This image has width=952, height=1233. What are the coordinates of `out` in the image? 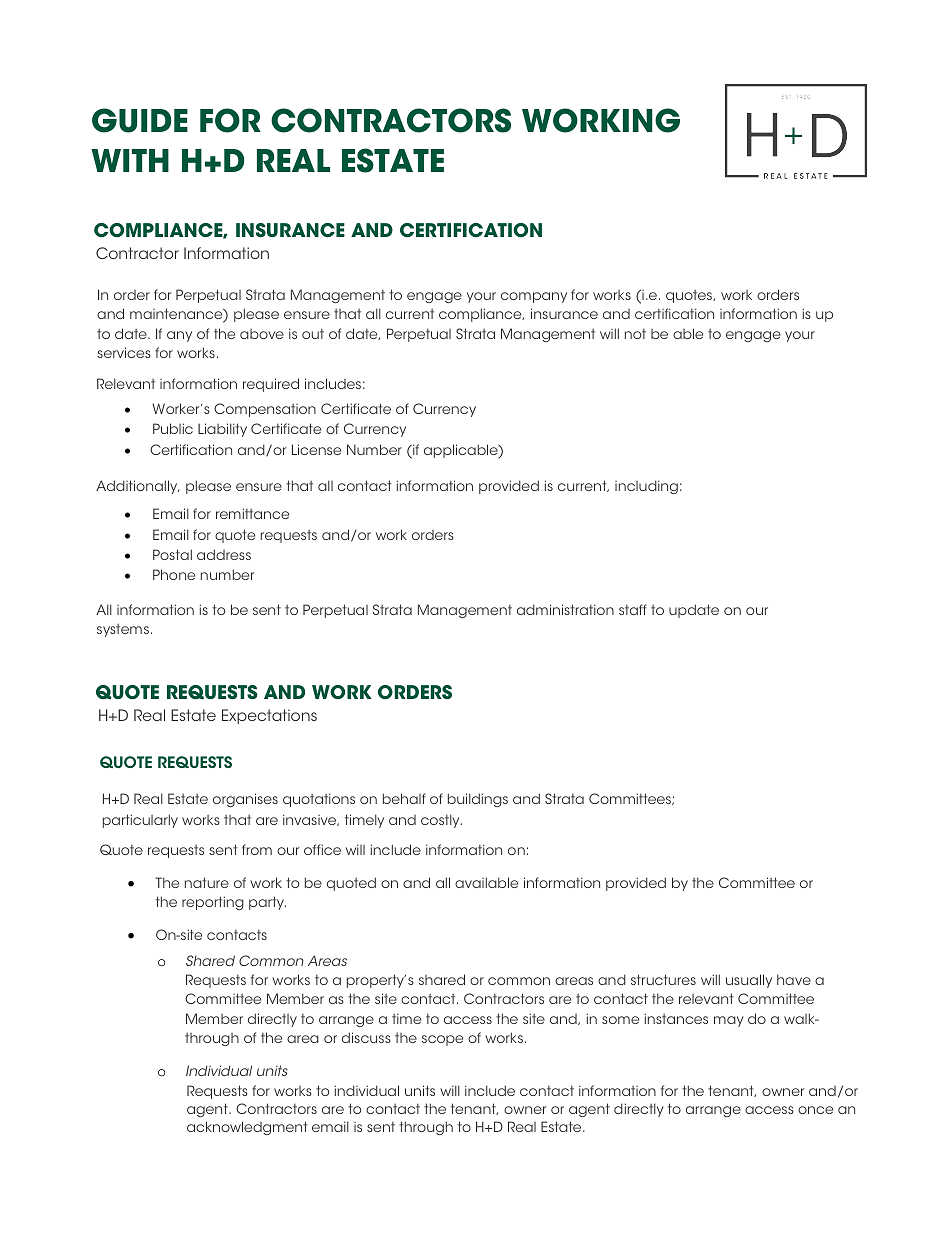 It's located at (313, 334).
